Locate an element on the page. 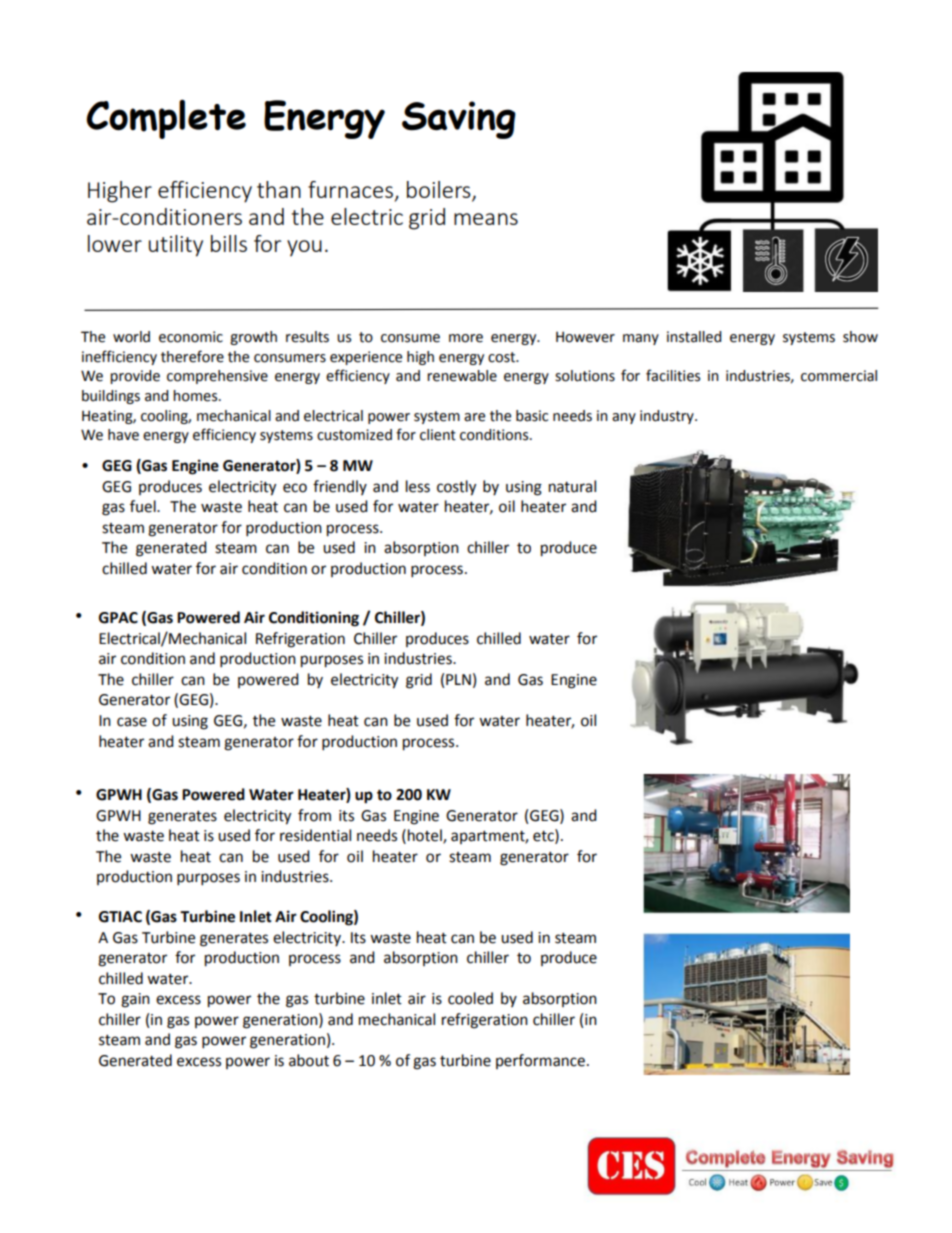 Image resolution: width=952 pixels, height=1233 pixels. PLN is located at coordinates (458, 679).
